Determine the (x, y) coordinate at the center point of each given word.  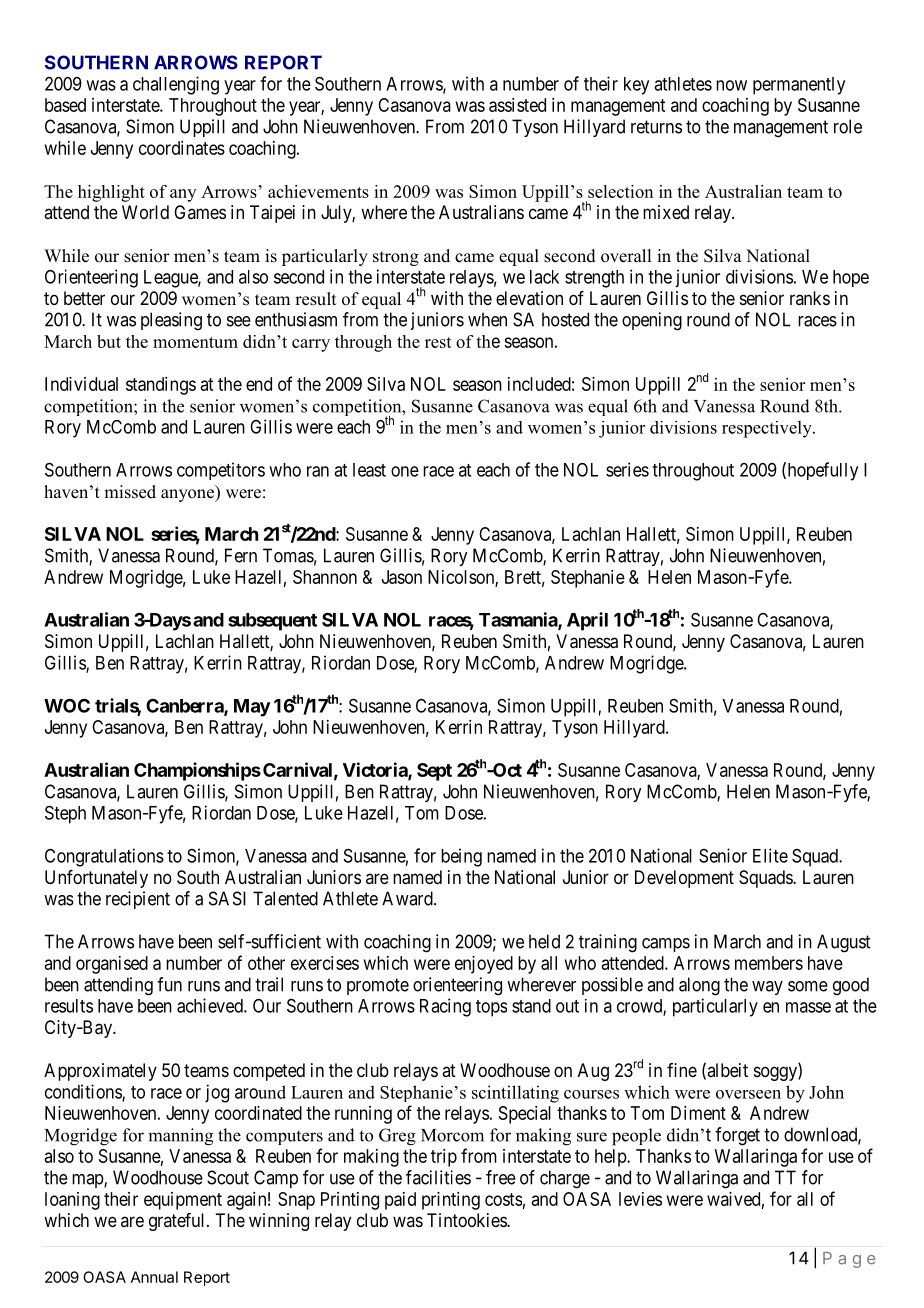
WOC (67, 705)
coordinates (182, 148)
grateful (178, 1222)
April (587, 621)
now (731, 85)
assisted (517, 105)
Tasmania (519, 620)
